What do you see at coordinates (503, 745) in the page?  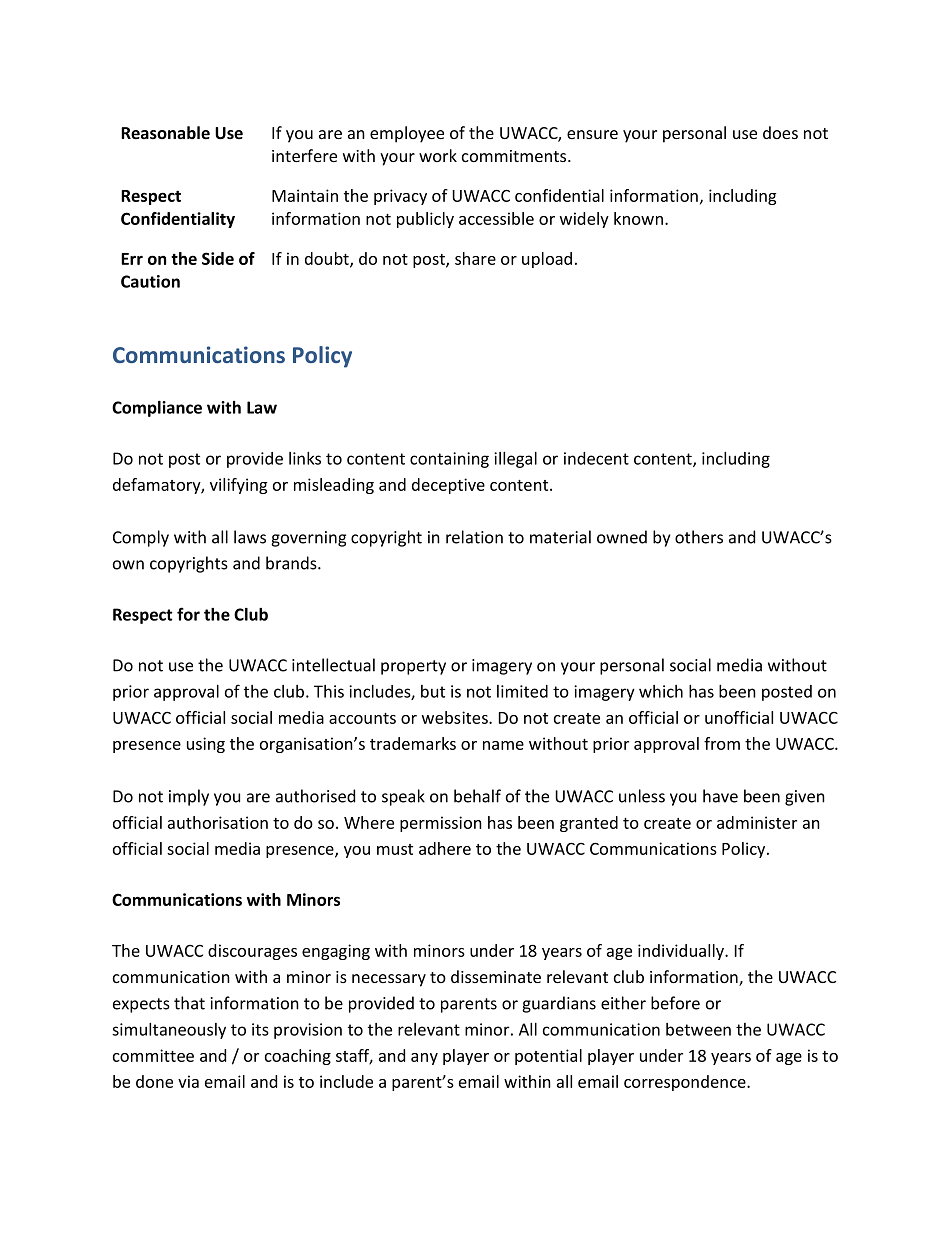 I see `name` at bounding box center [503, 745].
